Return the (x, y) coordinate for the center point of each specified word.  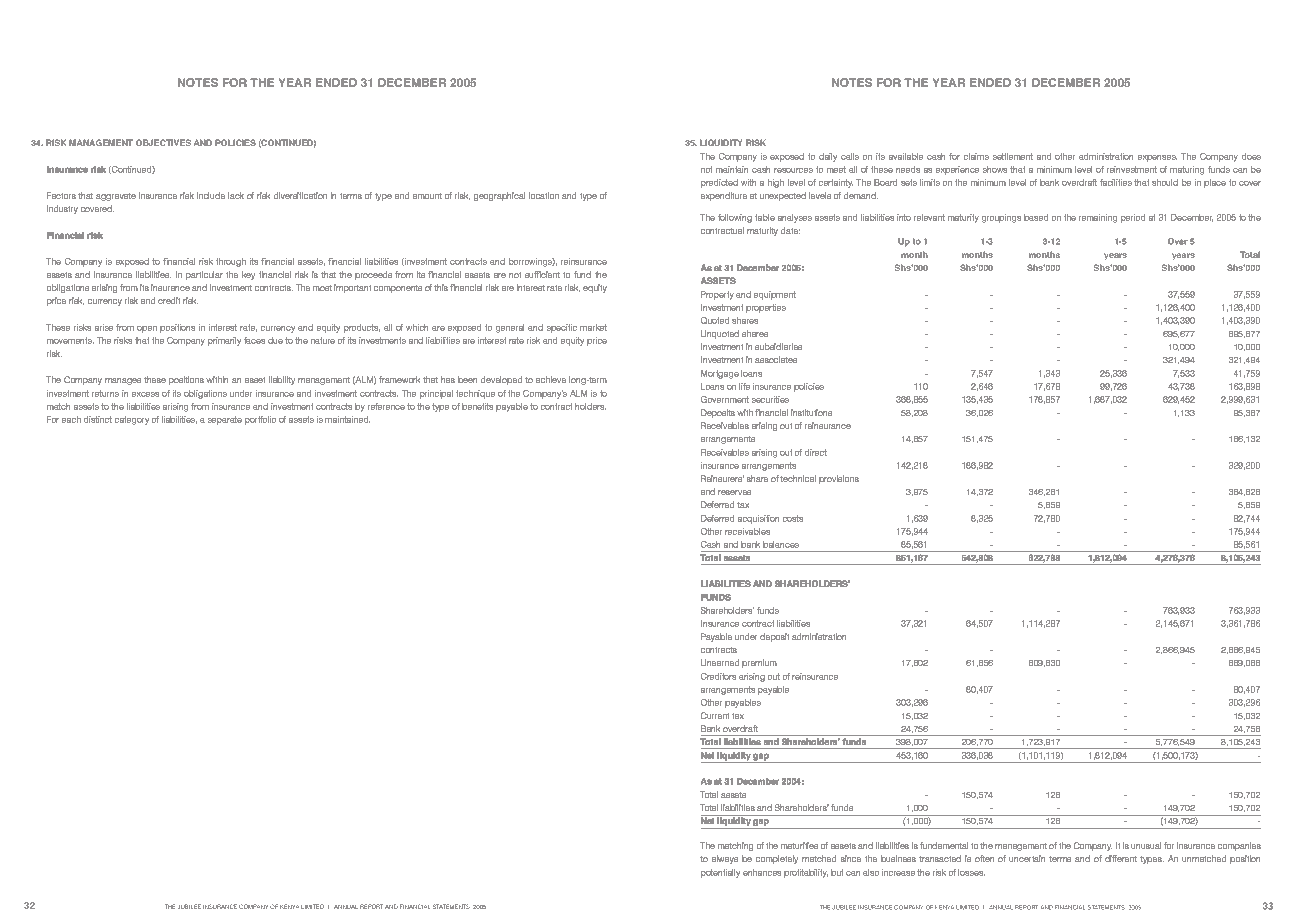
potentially (720, 873)
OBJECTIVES (163, 142)
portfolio (260, 420)
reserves (734, 492)
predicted (719, 183)
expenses (1157, 158)
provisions (839, 479)
